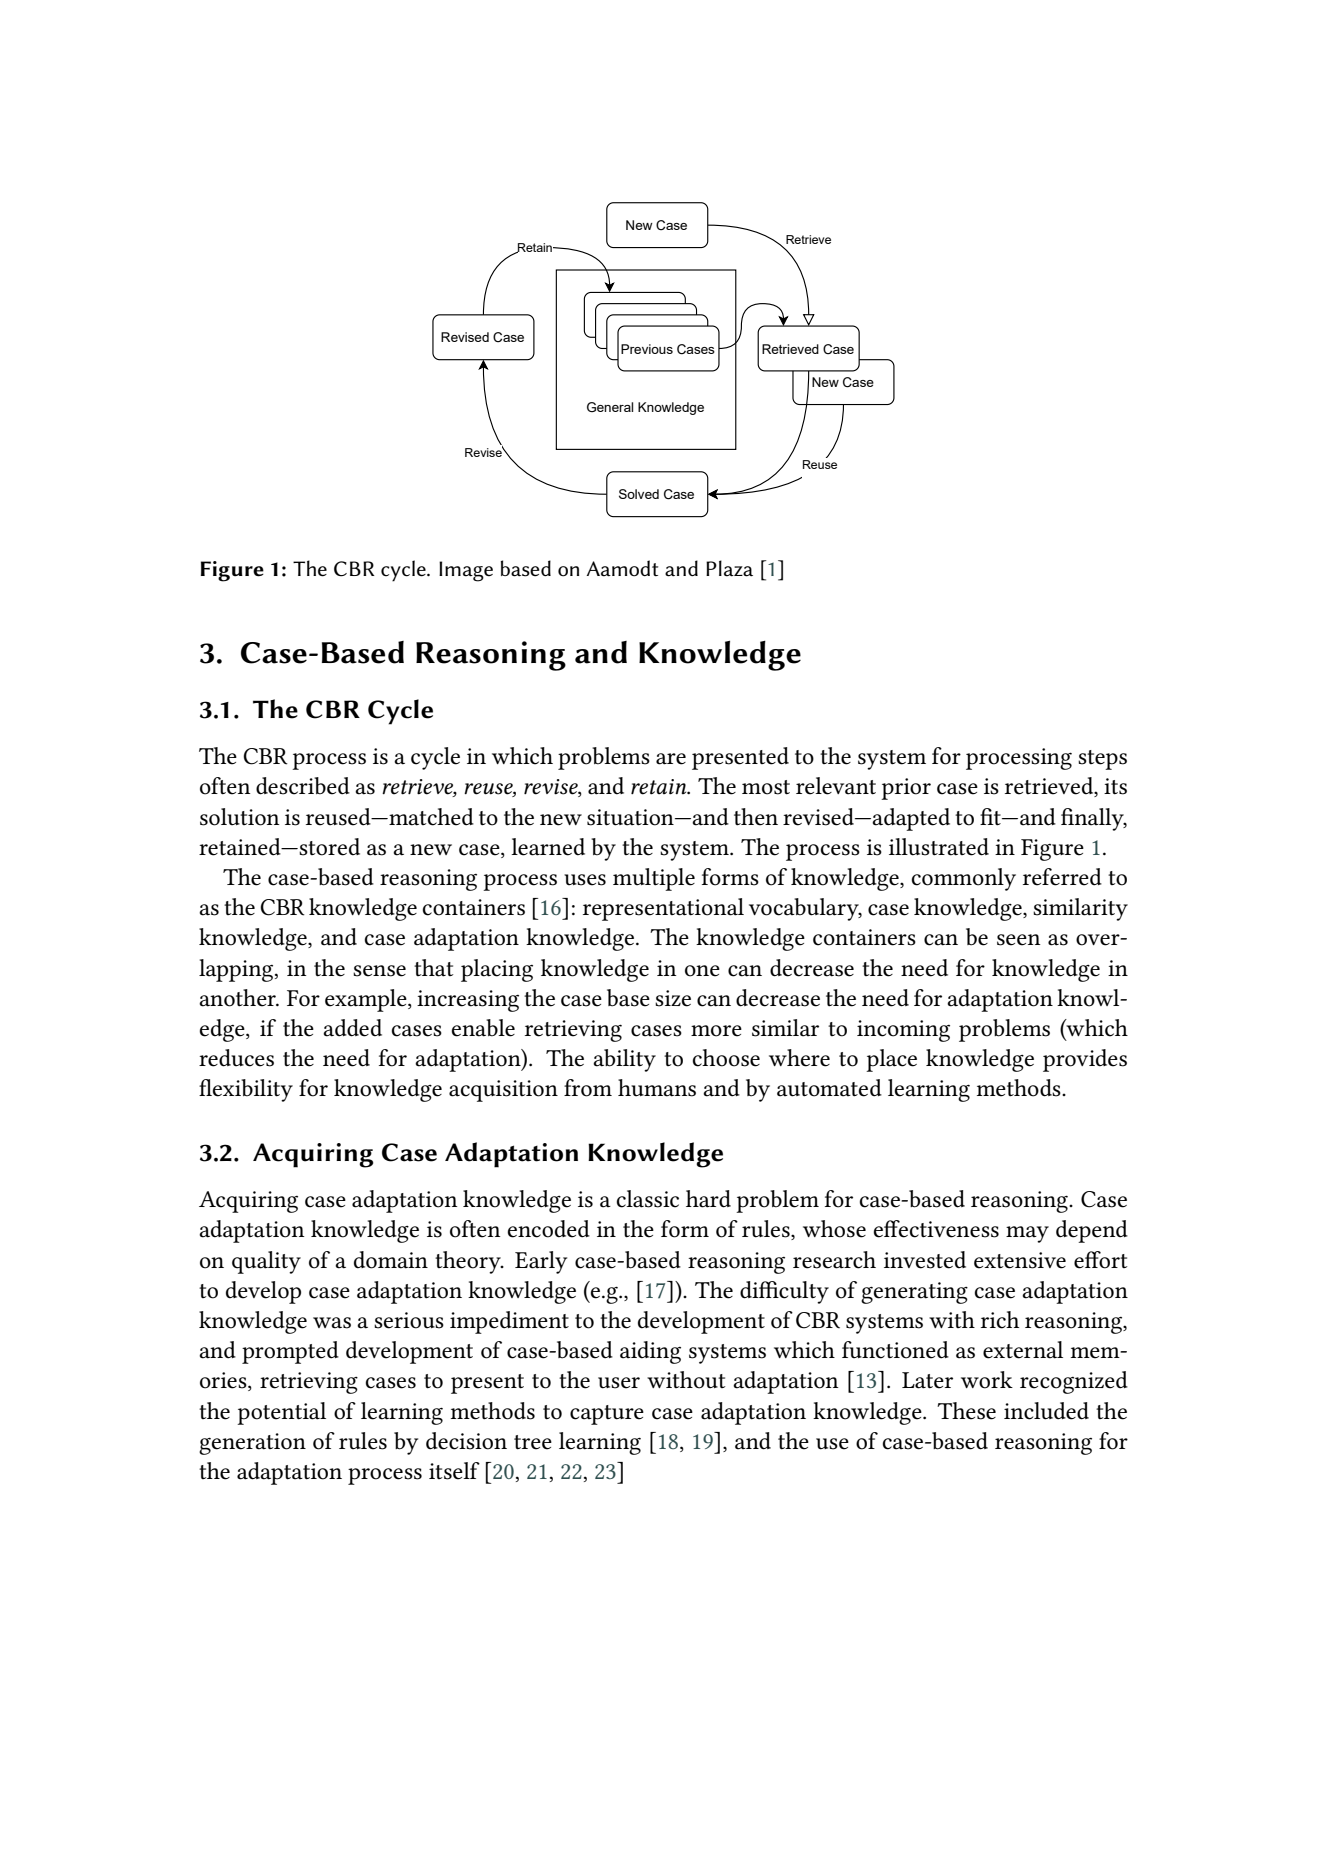 This screenshot has width=1327, height=1876. Describe the element at coordinates (1102, 760) in the screenshot. I see `steps` at that location.
